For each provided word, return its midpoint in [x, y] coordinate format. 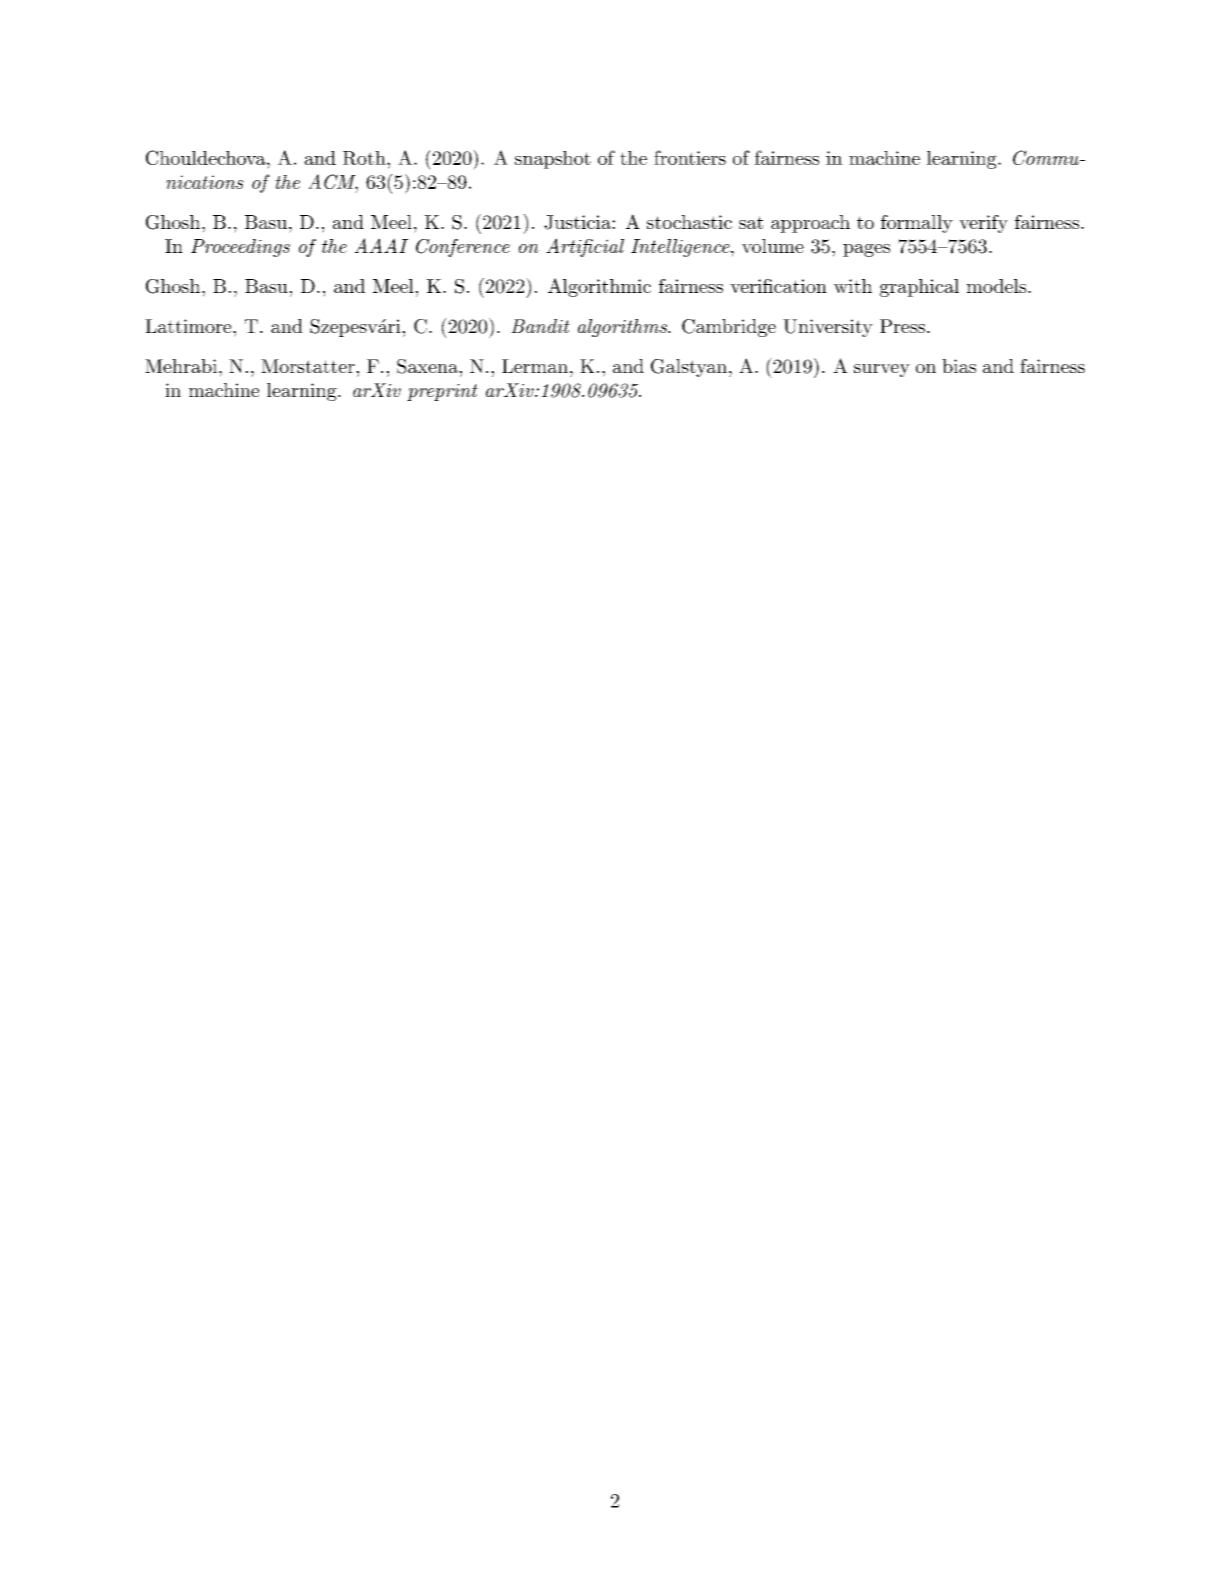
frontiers [690, 157]
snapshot [553, 160]
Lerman [535, 366]
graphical [919, 288]
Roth [365, 158]
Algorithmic [599, 287]
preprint [442, 392]
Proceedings [240, 248]
